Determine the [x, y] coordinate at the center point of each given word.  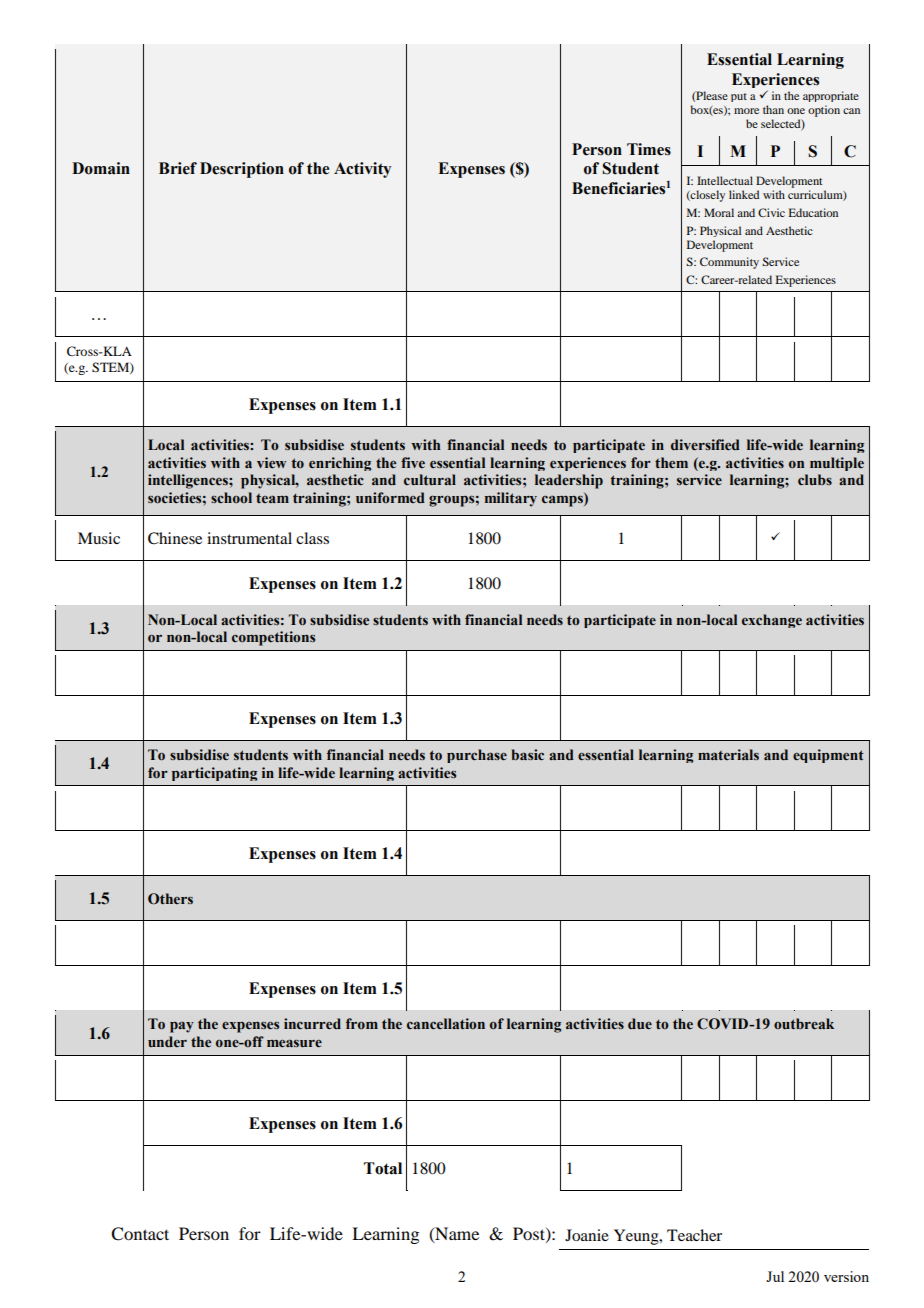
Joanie [587, 1235]
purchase [477, 756]
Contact [140, 1234]
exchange [772, 621]
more [746, 111]
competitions [273, 638]
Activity [362, 170]
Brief [178, 168]
